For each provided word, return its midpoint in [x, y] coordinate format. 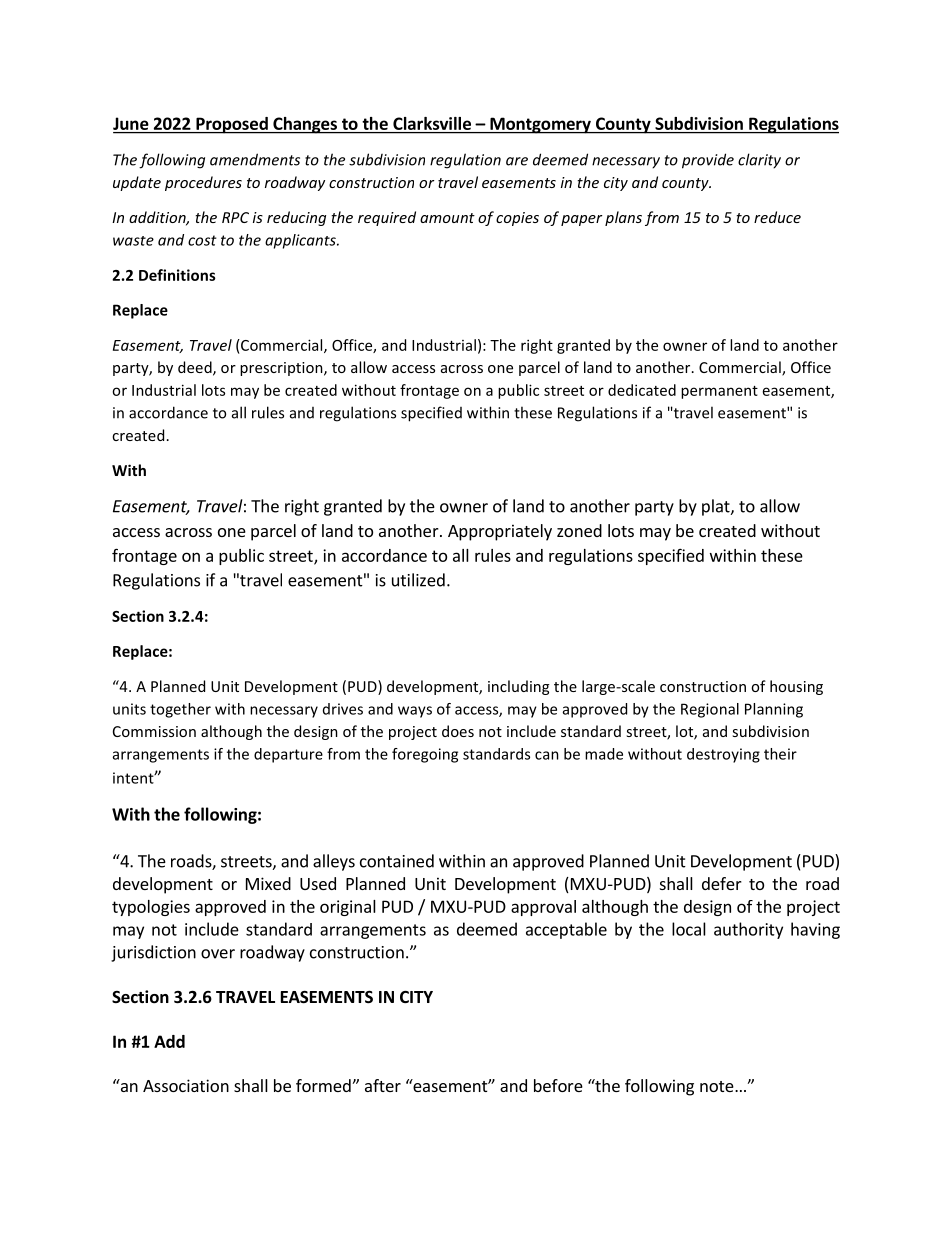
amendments [255, 159]
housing [796, 687]
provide [708, 161]
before [558, 1085]
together [180, 710]
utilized [418, 580]
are [517, 161]
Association [186, 1085]
